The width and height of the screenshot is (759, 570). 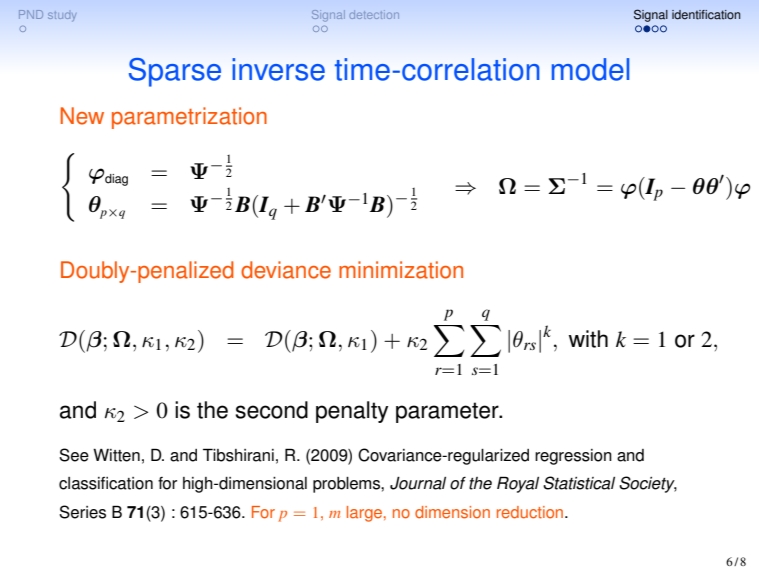 I want to click on regression, so click(x=573, y=457).
